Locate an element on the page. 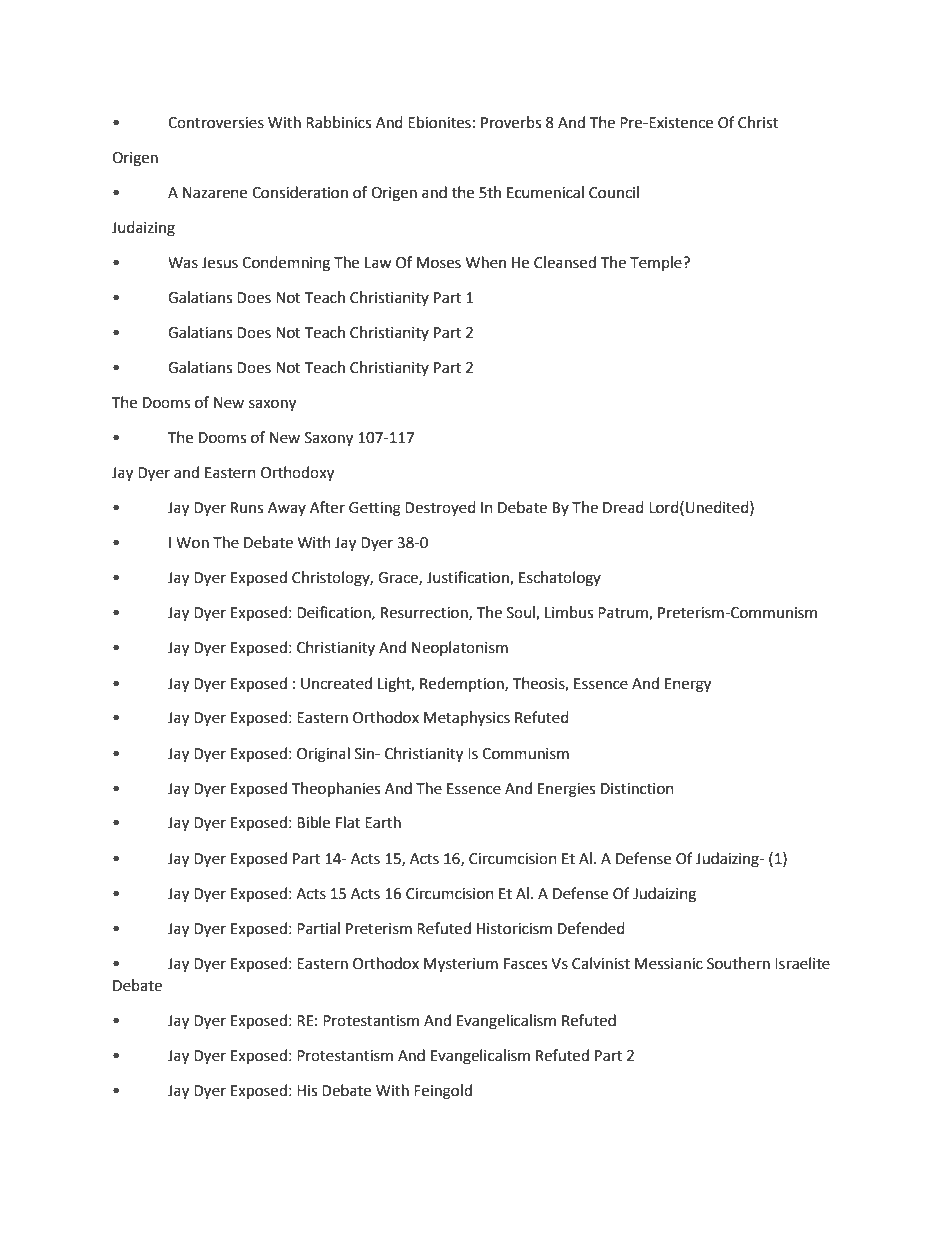 The width and height of the image is (952, 1233). Distinction is located at coordinates (637, 789).
